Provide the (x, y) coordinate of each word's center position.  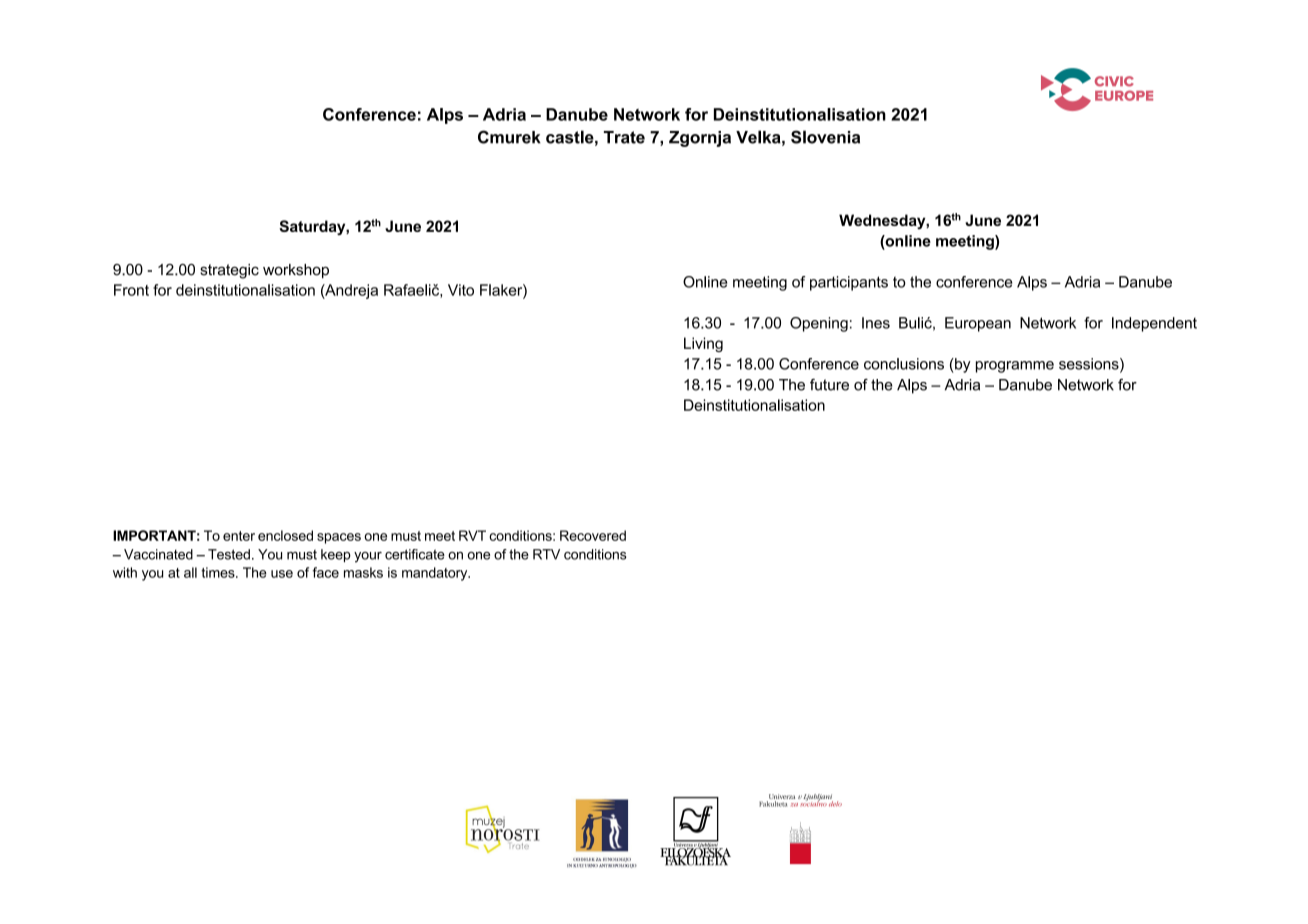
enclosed (285, 535)
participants (849, 283)
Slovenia (825, 137)
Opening (819, 324)
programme (1015, 367)
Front (131, 290)
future (829, 385)
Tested (229, 554)
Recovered (593, 535)
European (978, 324)
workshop (296, 271)
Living (703, 344)
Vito (461, 290)
